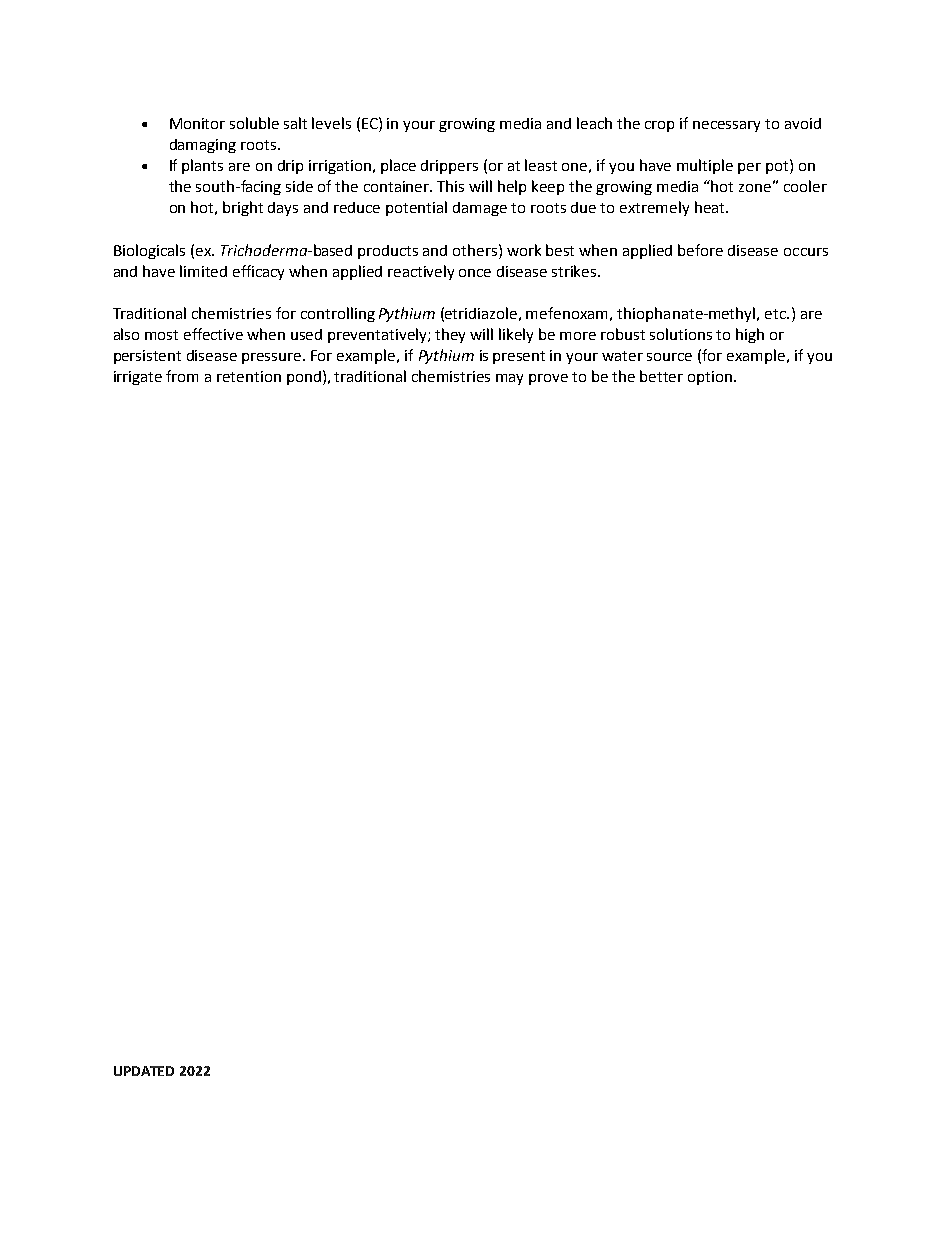 This screenshot has width=952, height=1233. I want to click on prove, so click(548, 379).
